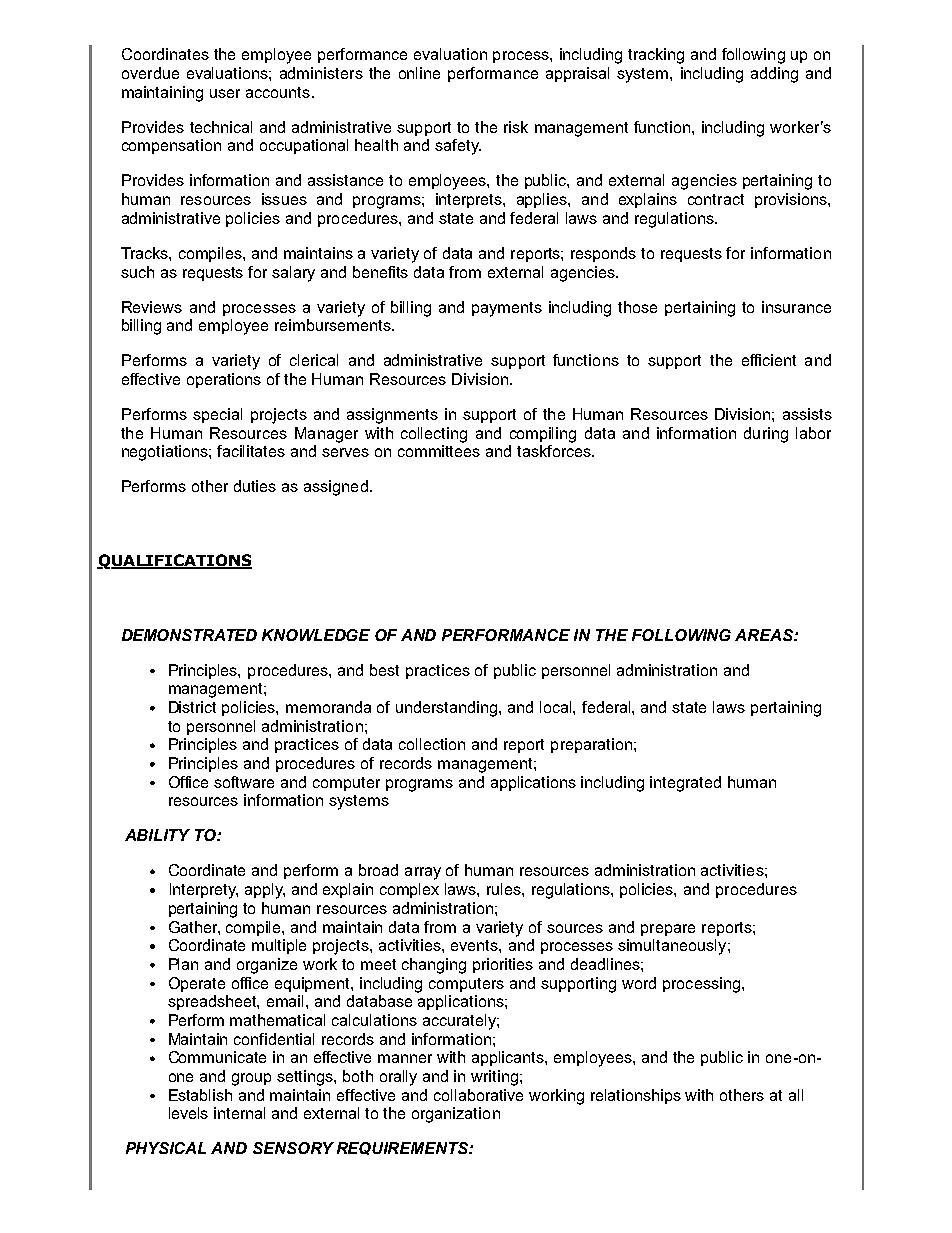  Describe the element at coordinates (769, 360) in the image. I see `efficient` at that location.
